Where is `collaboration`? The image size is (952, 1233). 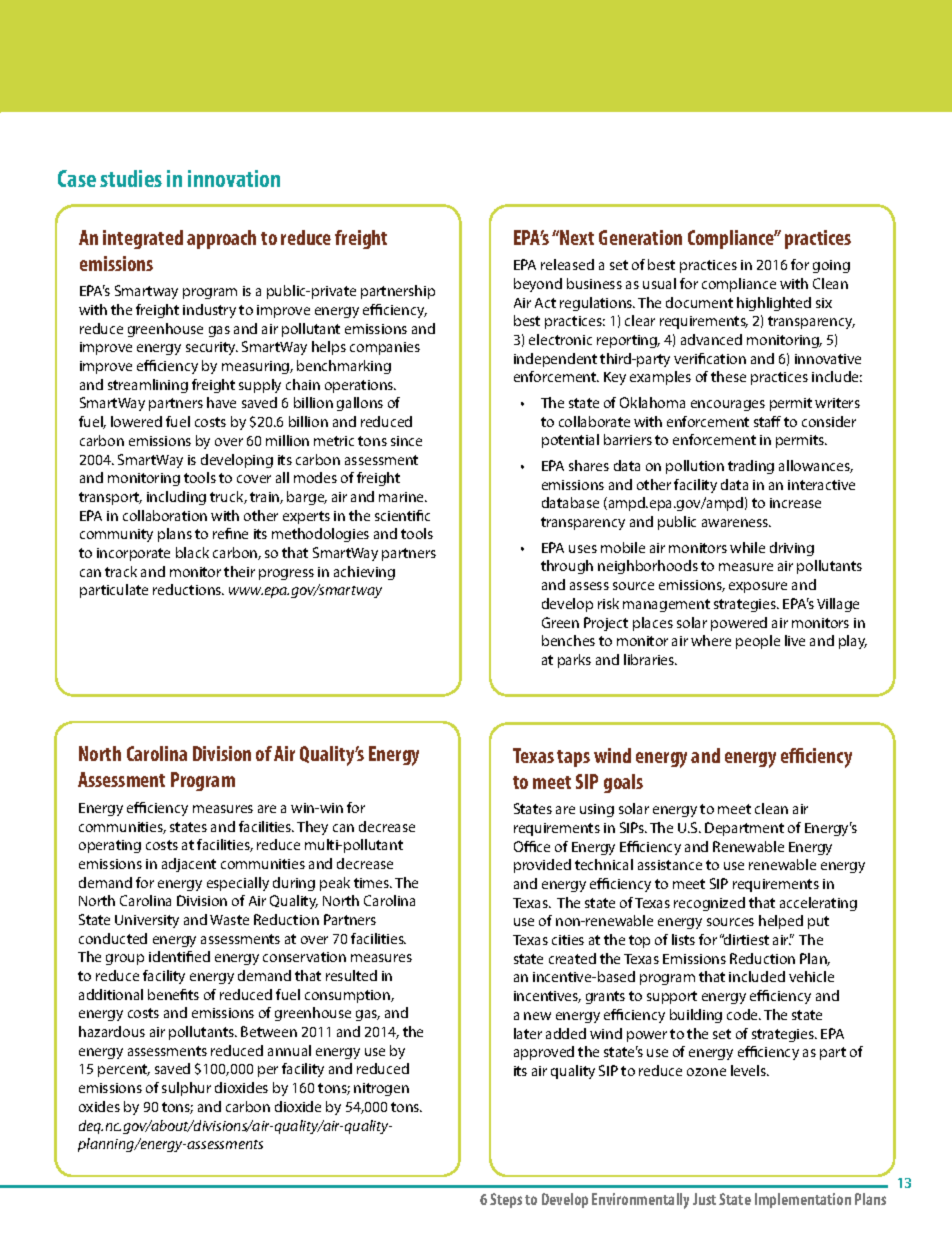 collaboration is located at coordinates (165, 515).
